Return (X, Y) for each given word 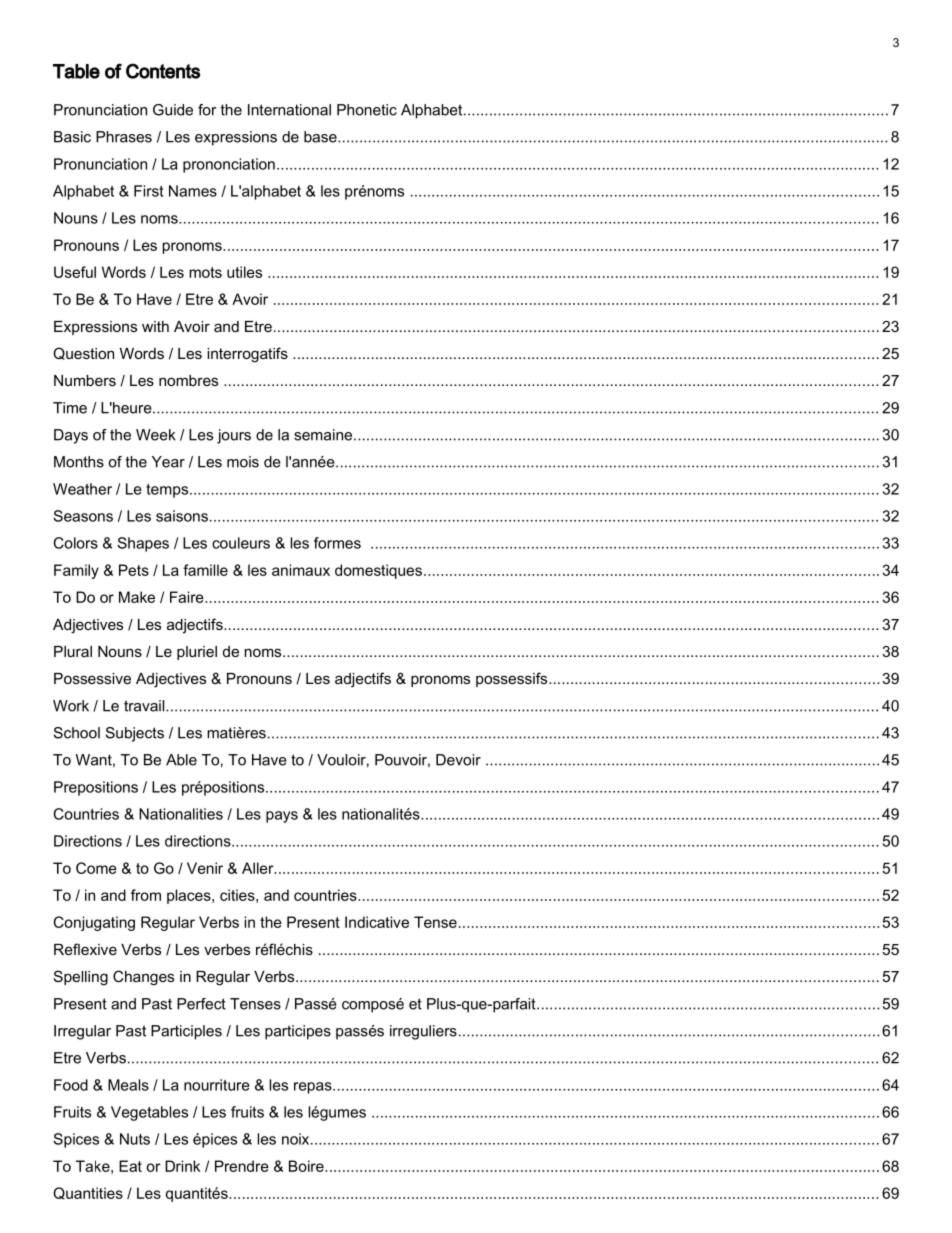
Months (79, 462)
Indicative (377, 922)
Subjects (135, 734)
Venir (205, 868)
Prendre (242, 1166)
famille (205, 570)
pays (282, 817)
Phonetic (367, 110)
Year (168, 462)
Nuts (135, 1139)
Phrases (124, 137)
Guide (173, 110)
